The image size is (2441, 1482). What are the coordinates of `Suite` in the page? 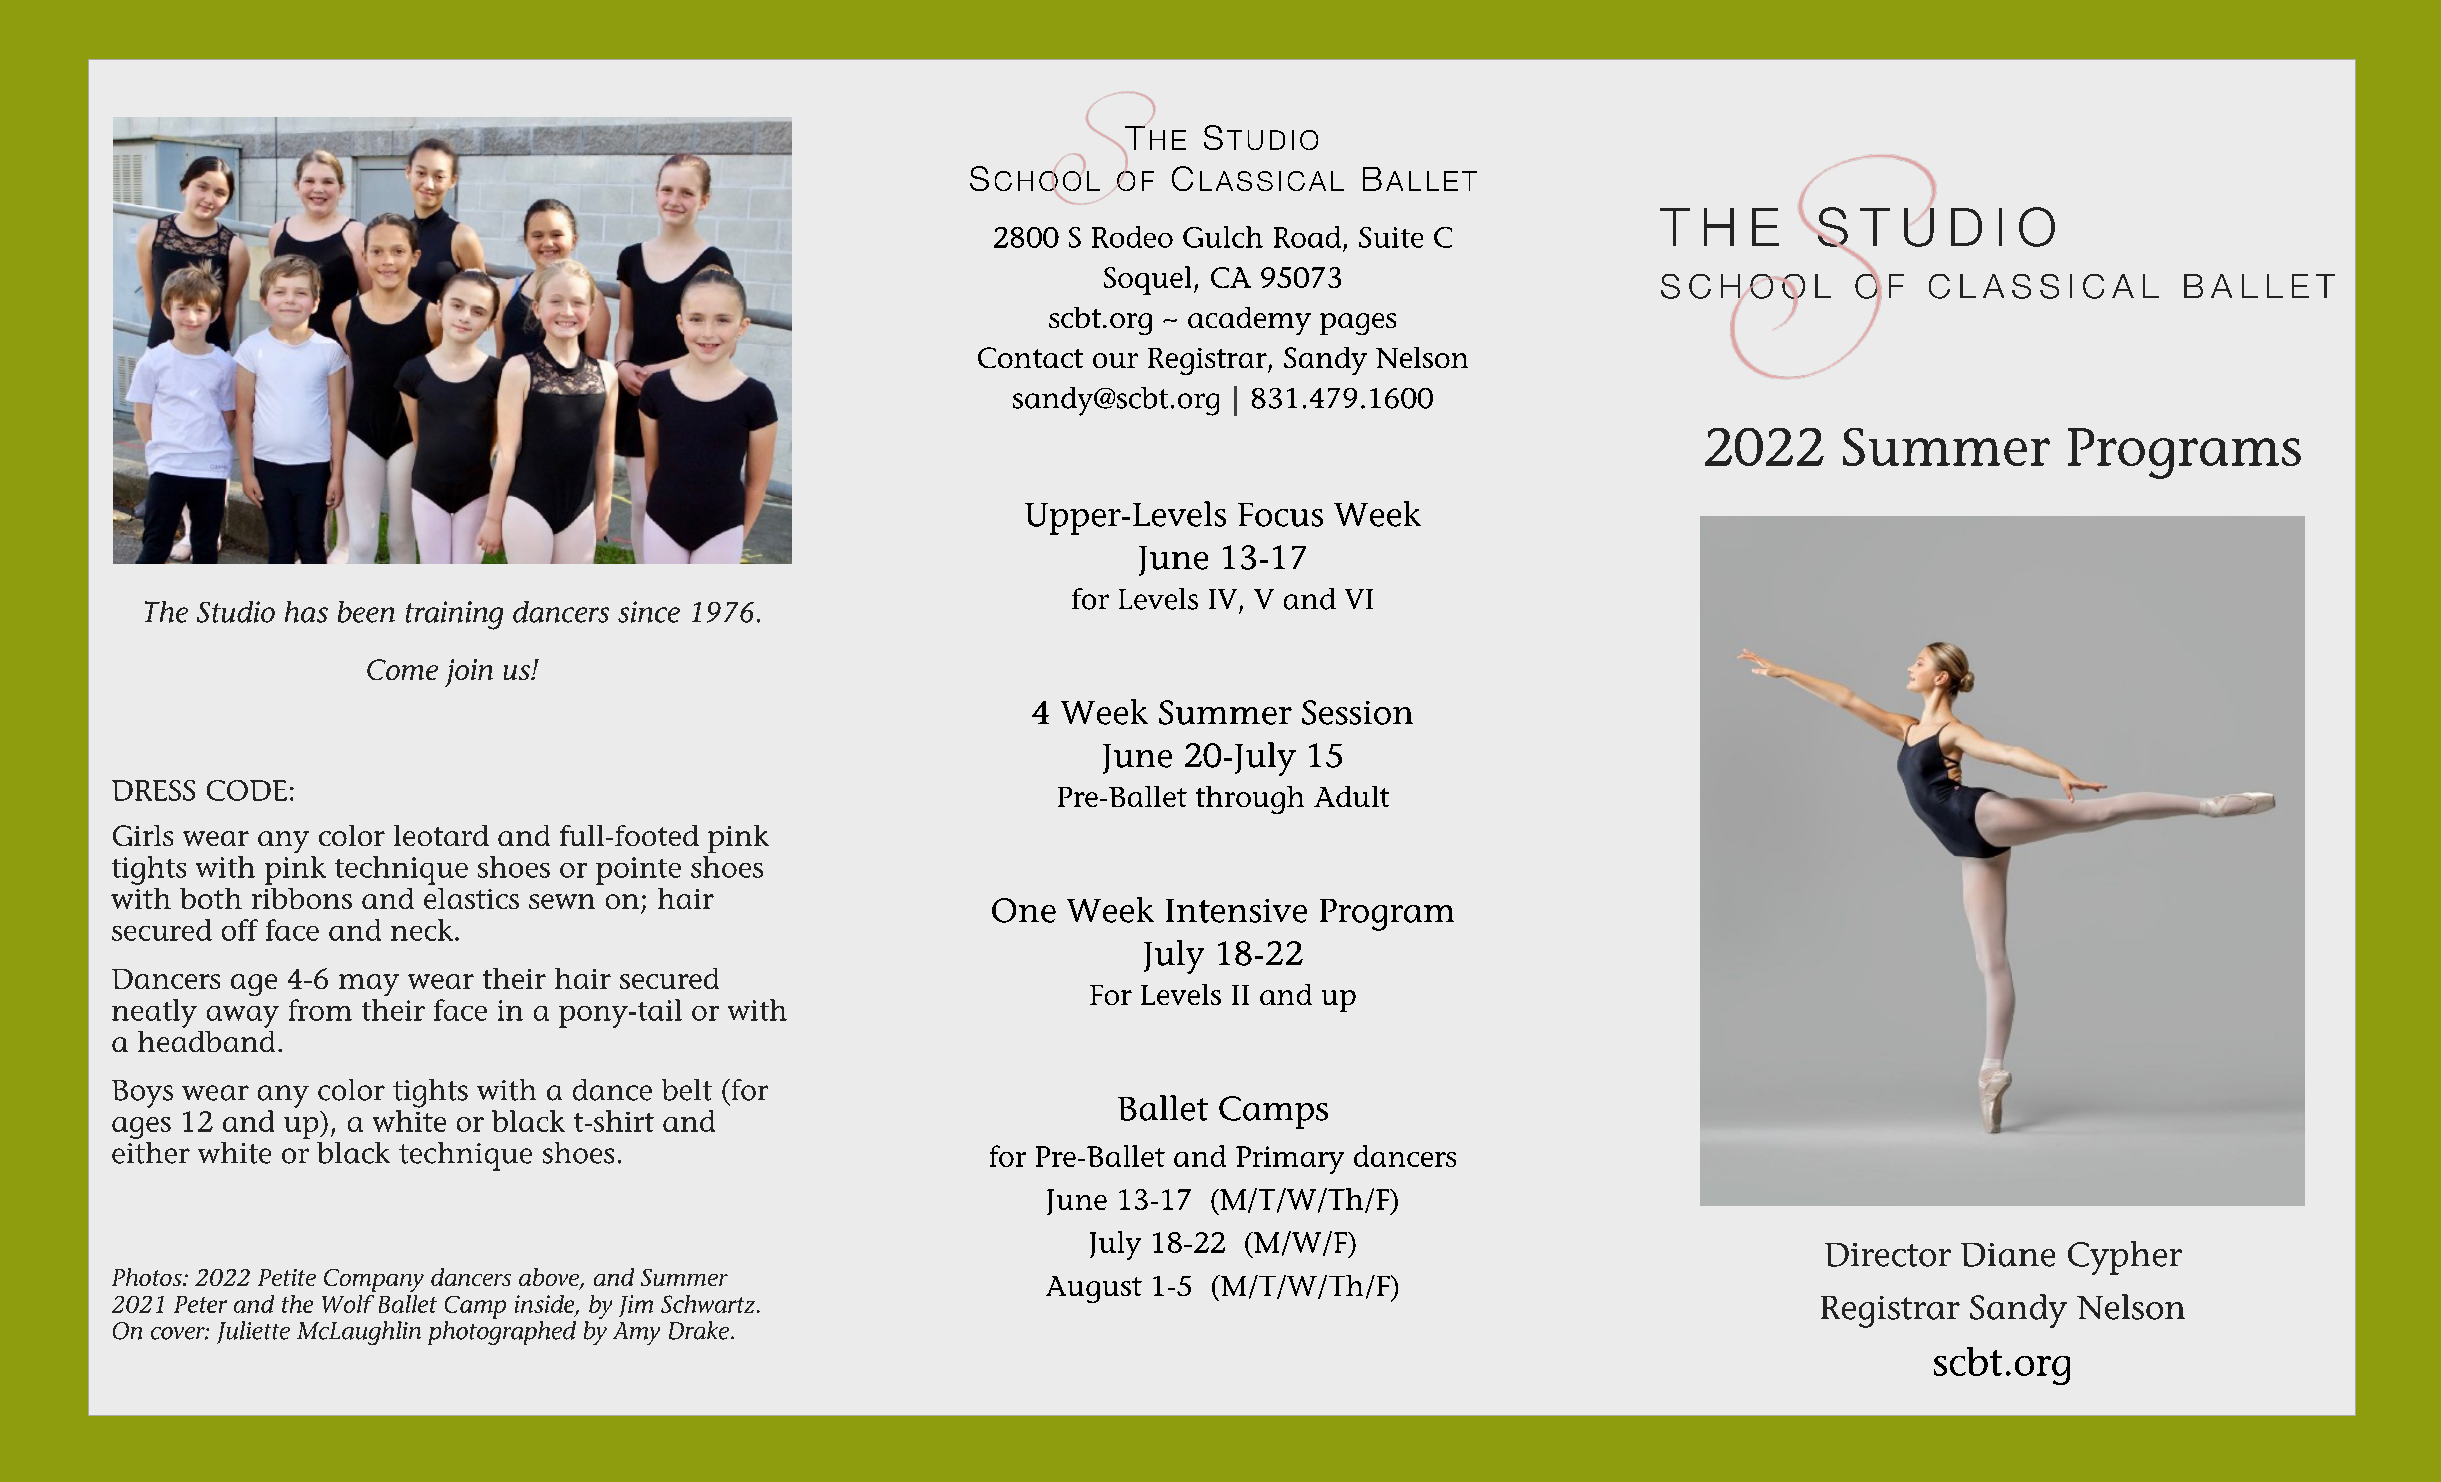 It's located at (1391, 237).
